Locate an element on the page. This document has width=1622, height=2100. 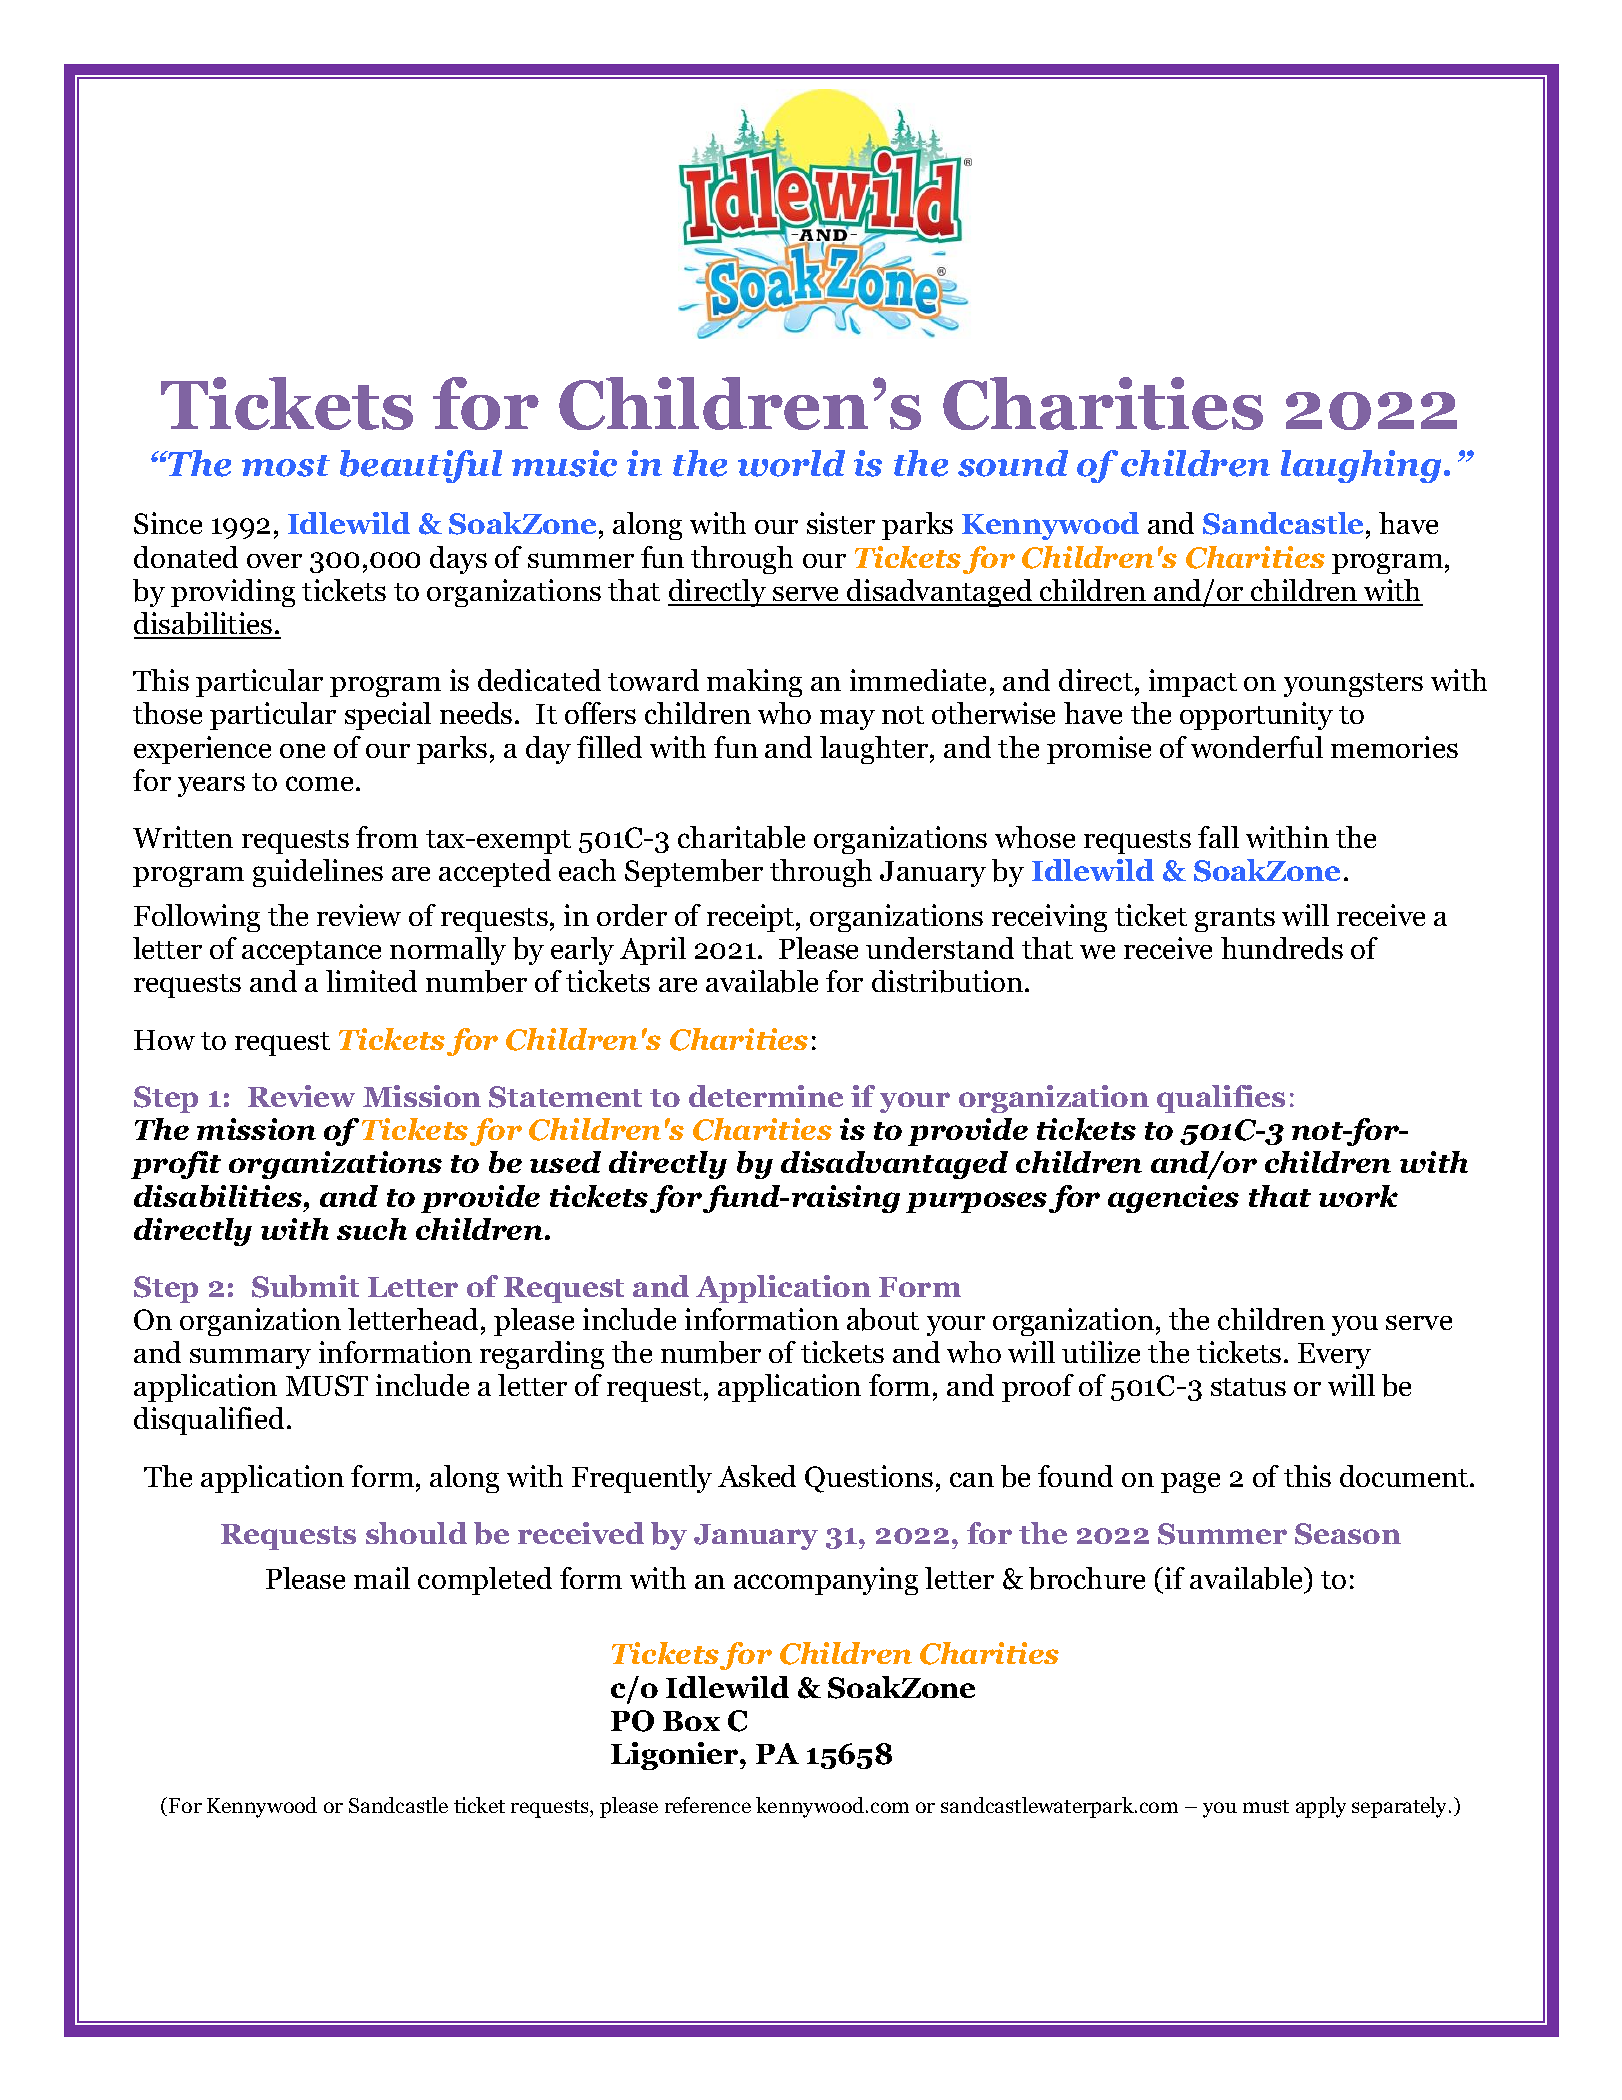
charitable is located at coordinates (741, 837).
